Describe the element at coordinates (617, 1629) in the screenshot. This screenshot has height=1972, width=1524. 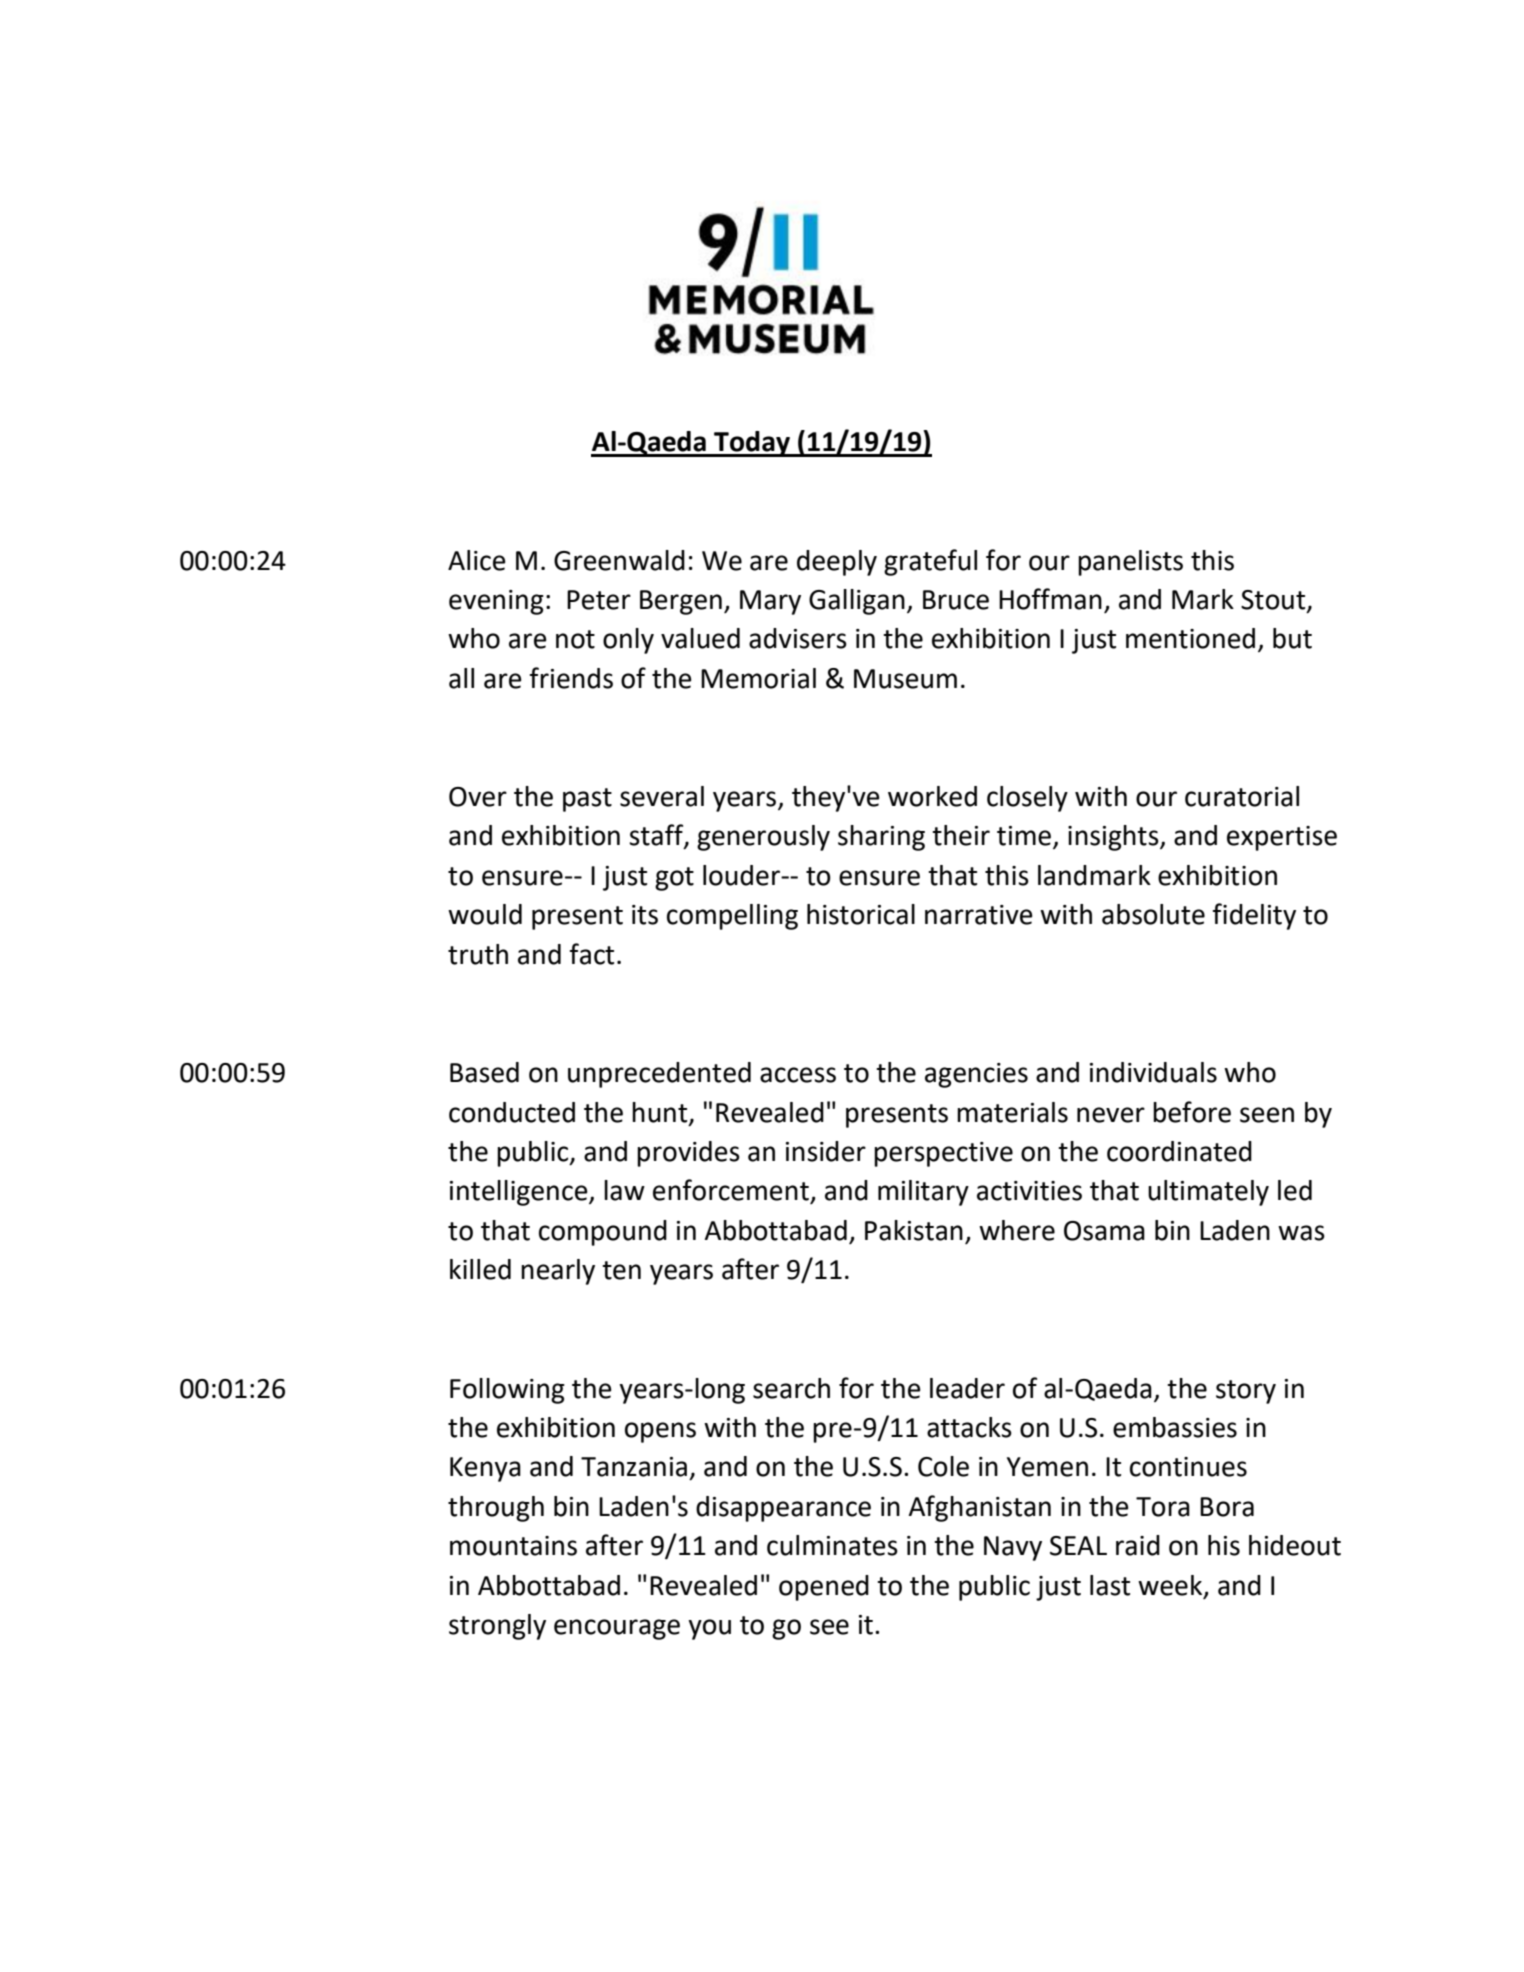
I see `encourage` at that location.
